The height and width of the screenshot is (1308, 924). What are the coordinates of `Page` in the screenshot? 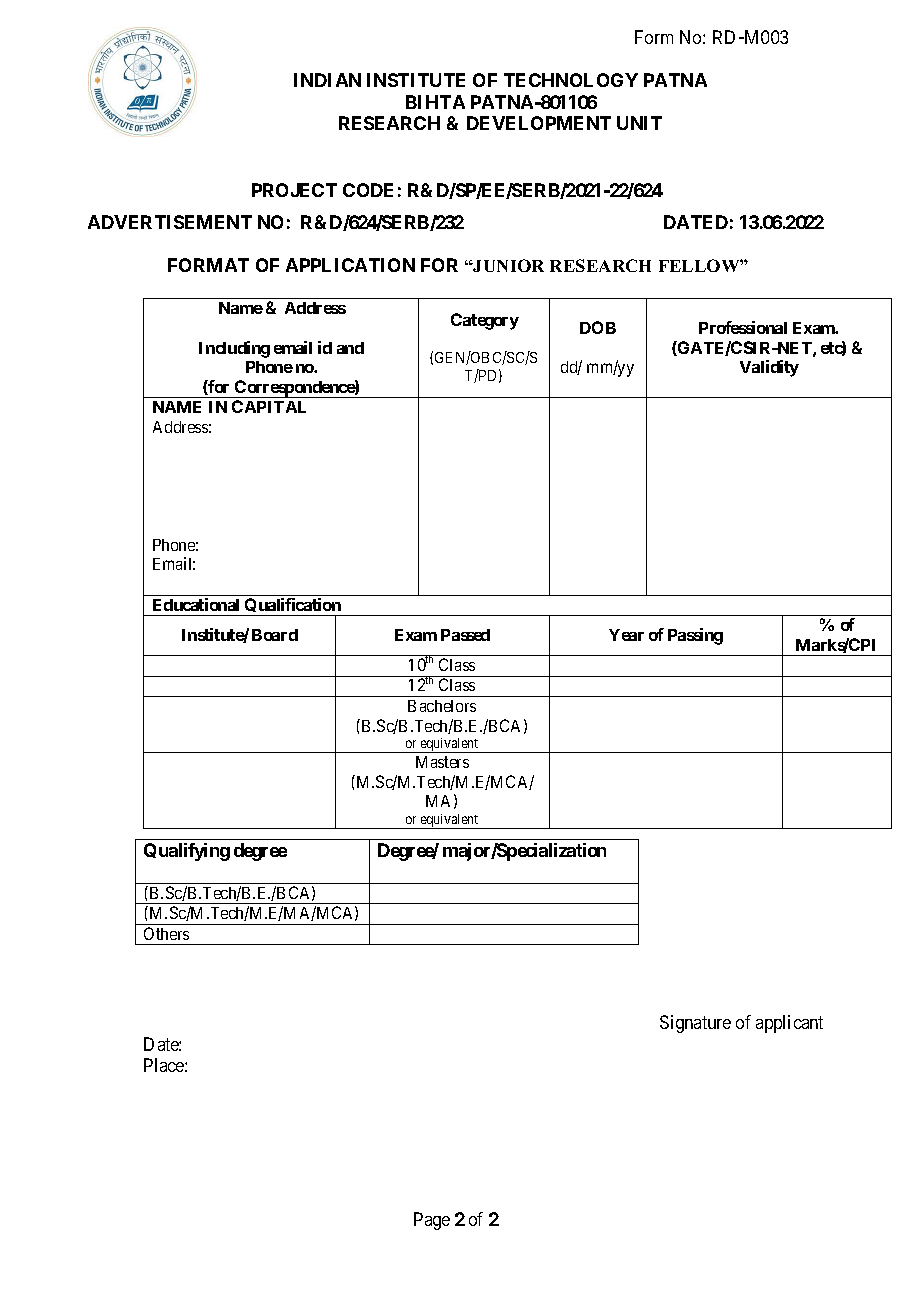 It's located at (432, 1221).
